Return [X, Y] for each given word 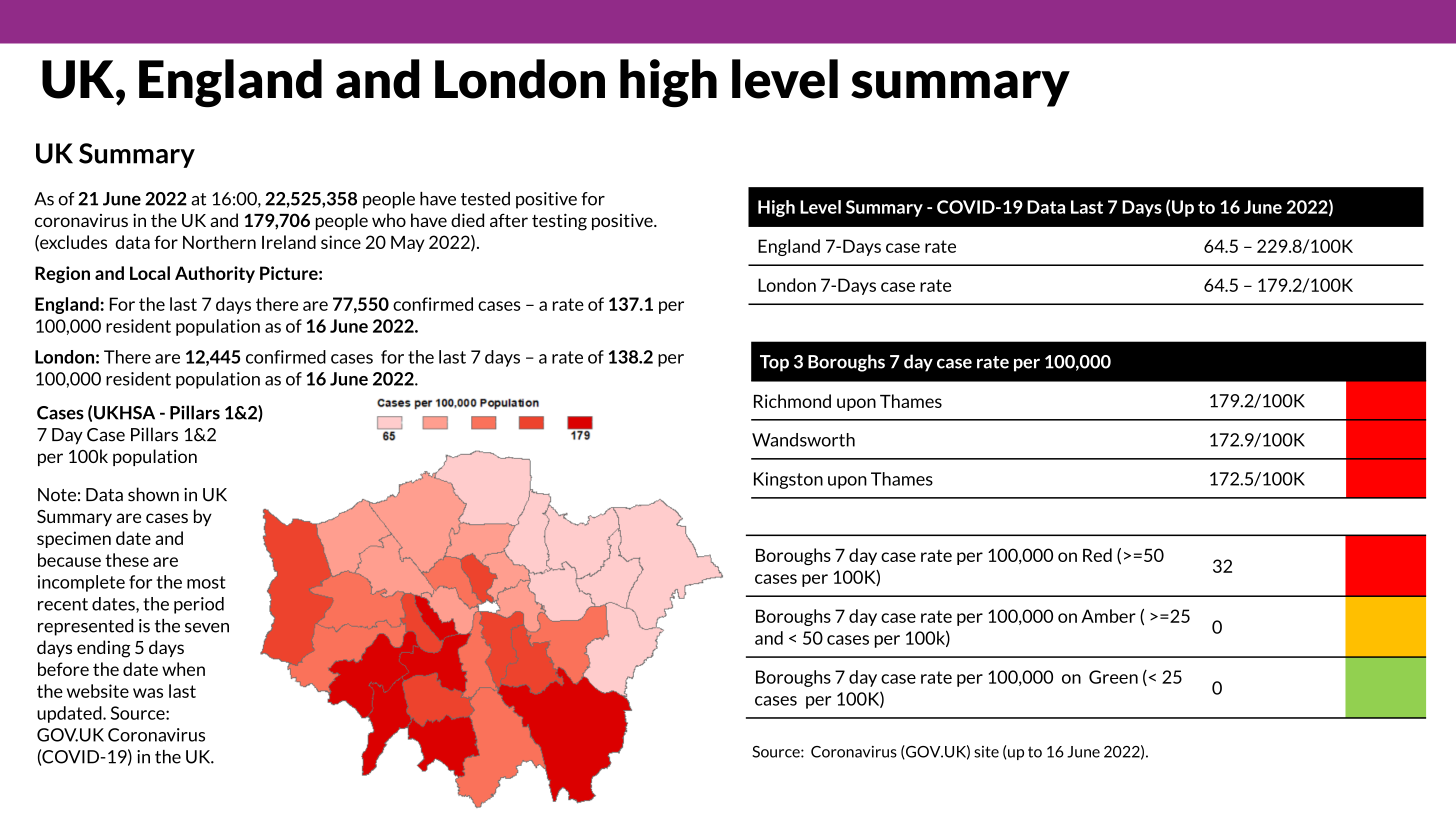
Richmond [792, 401]
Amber [1108, 616]
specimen [74, 539]
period [199, 605]
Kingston [788, 480]
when [183, 669]
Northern [219, 242]
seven [207, 628]
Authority [215, 274]
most [206, 582]
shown [153, 494]
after [509, 220]
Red [1097, 555]
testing [559, 222]
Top [774, 363]
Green [1113, 677]
